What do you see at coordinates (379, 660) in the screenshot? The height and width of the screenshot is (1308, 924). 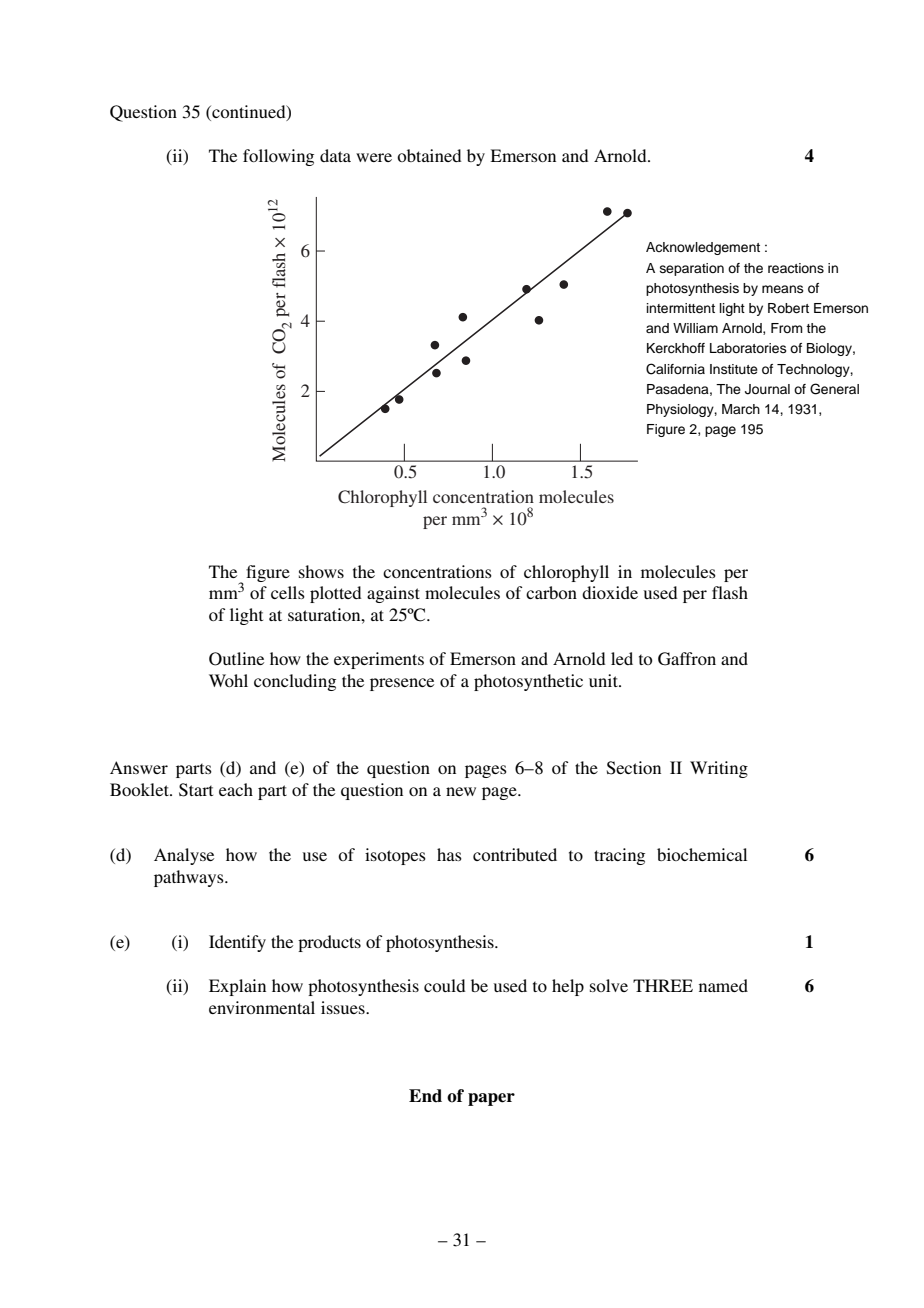 I see `experiments` at bounding box center [379, 660].
